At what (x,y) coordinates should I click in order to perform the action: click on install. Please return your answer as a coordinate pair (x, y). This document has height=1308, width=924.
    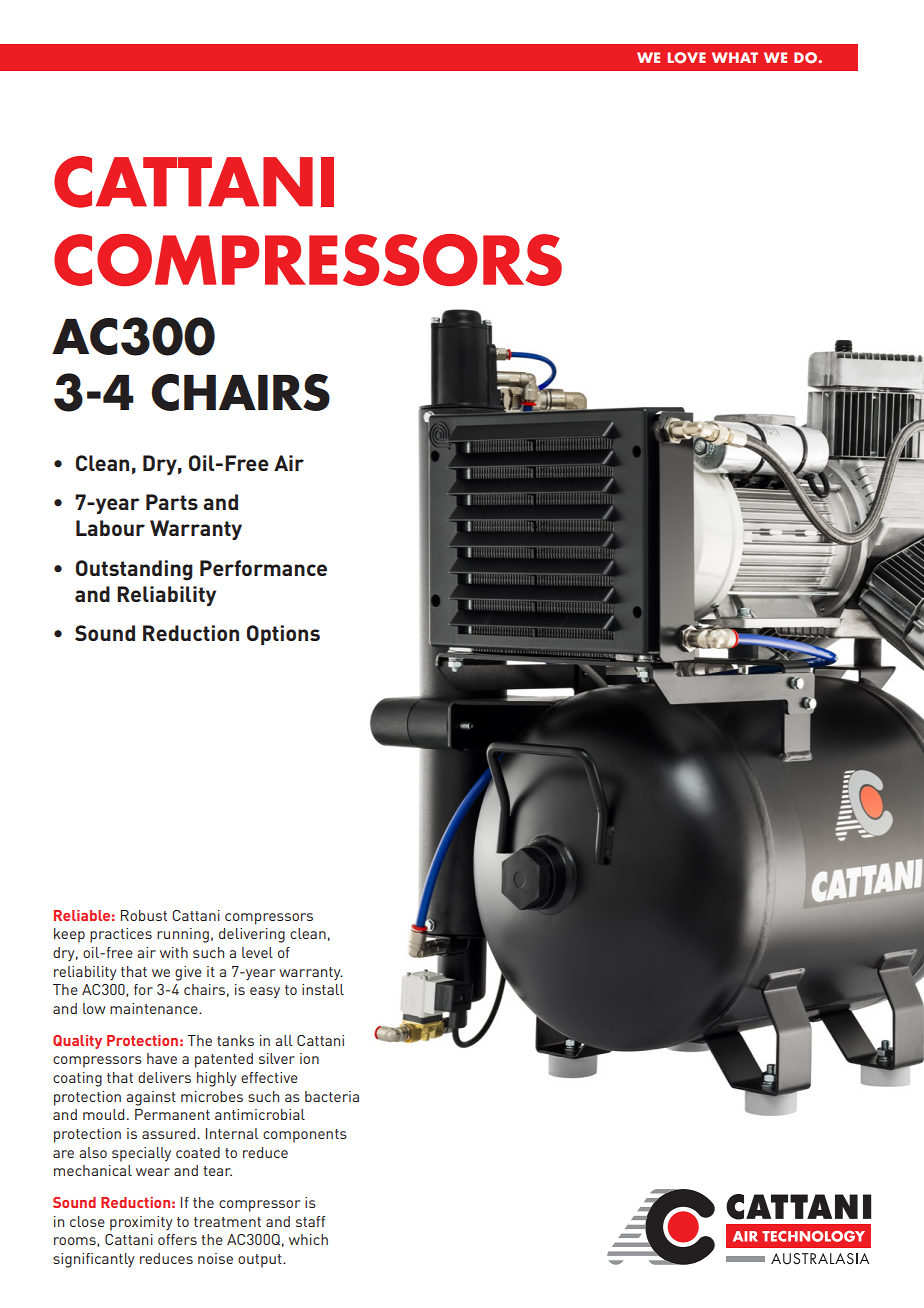
    Looking at the image, I should click on (323, 989).
